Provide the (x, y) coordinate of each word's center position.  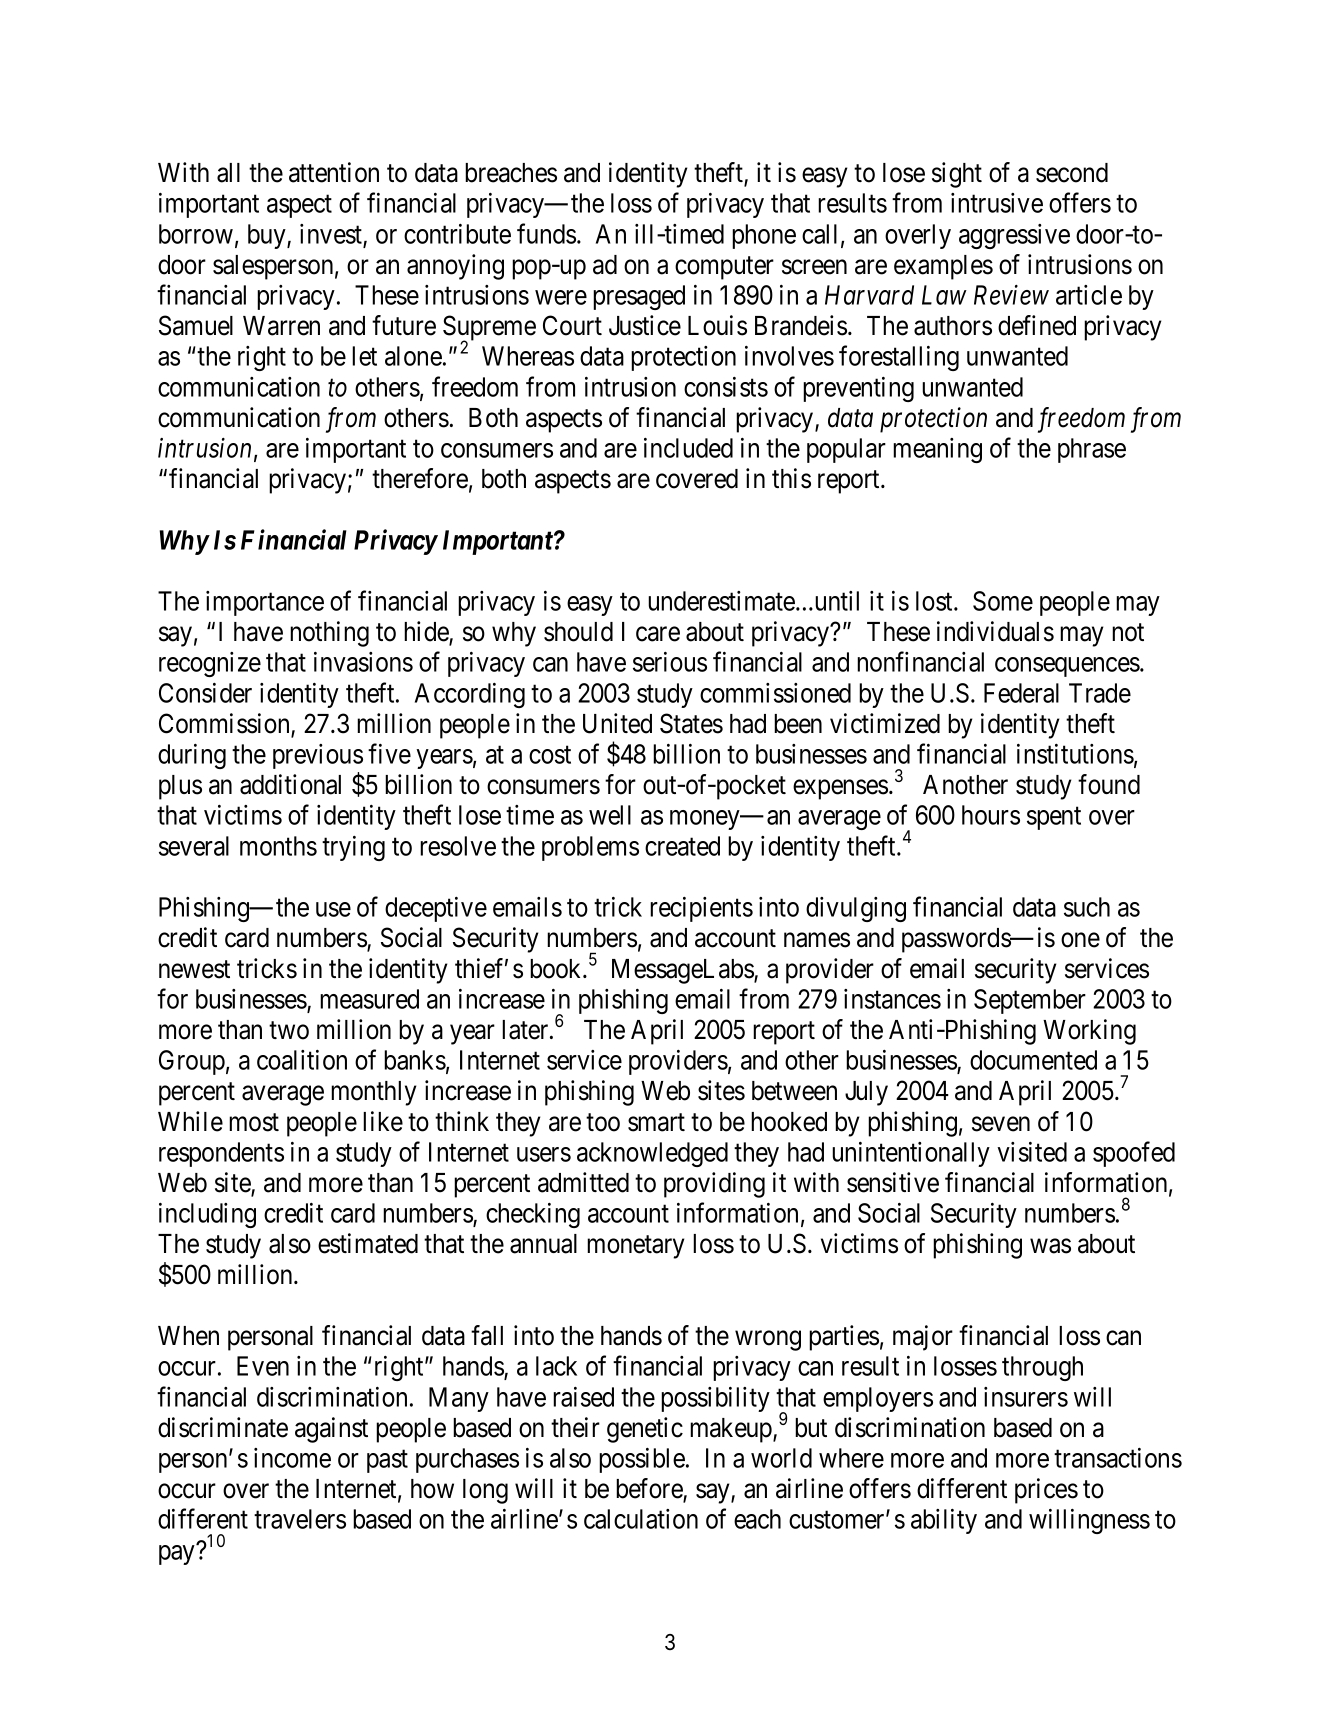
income (292, 1458)
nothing (329, 634)
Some (1003, 601)
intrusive (997, 203)
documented (1033, 1060)
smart (656, 1122)
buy (268, 236)
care (658, 634)
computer (724, 268)
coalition (302, 1060)
